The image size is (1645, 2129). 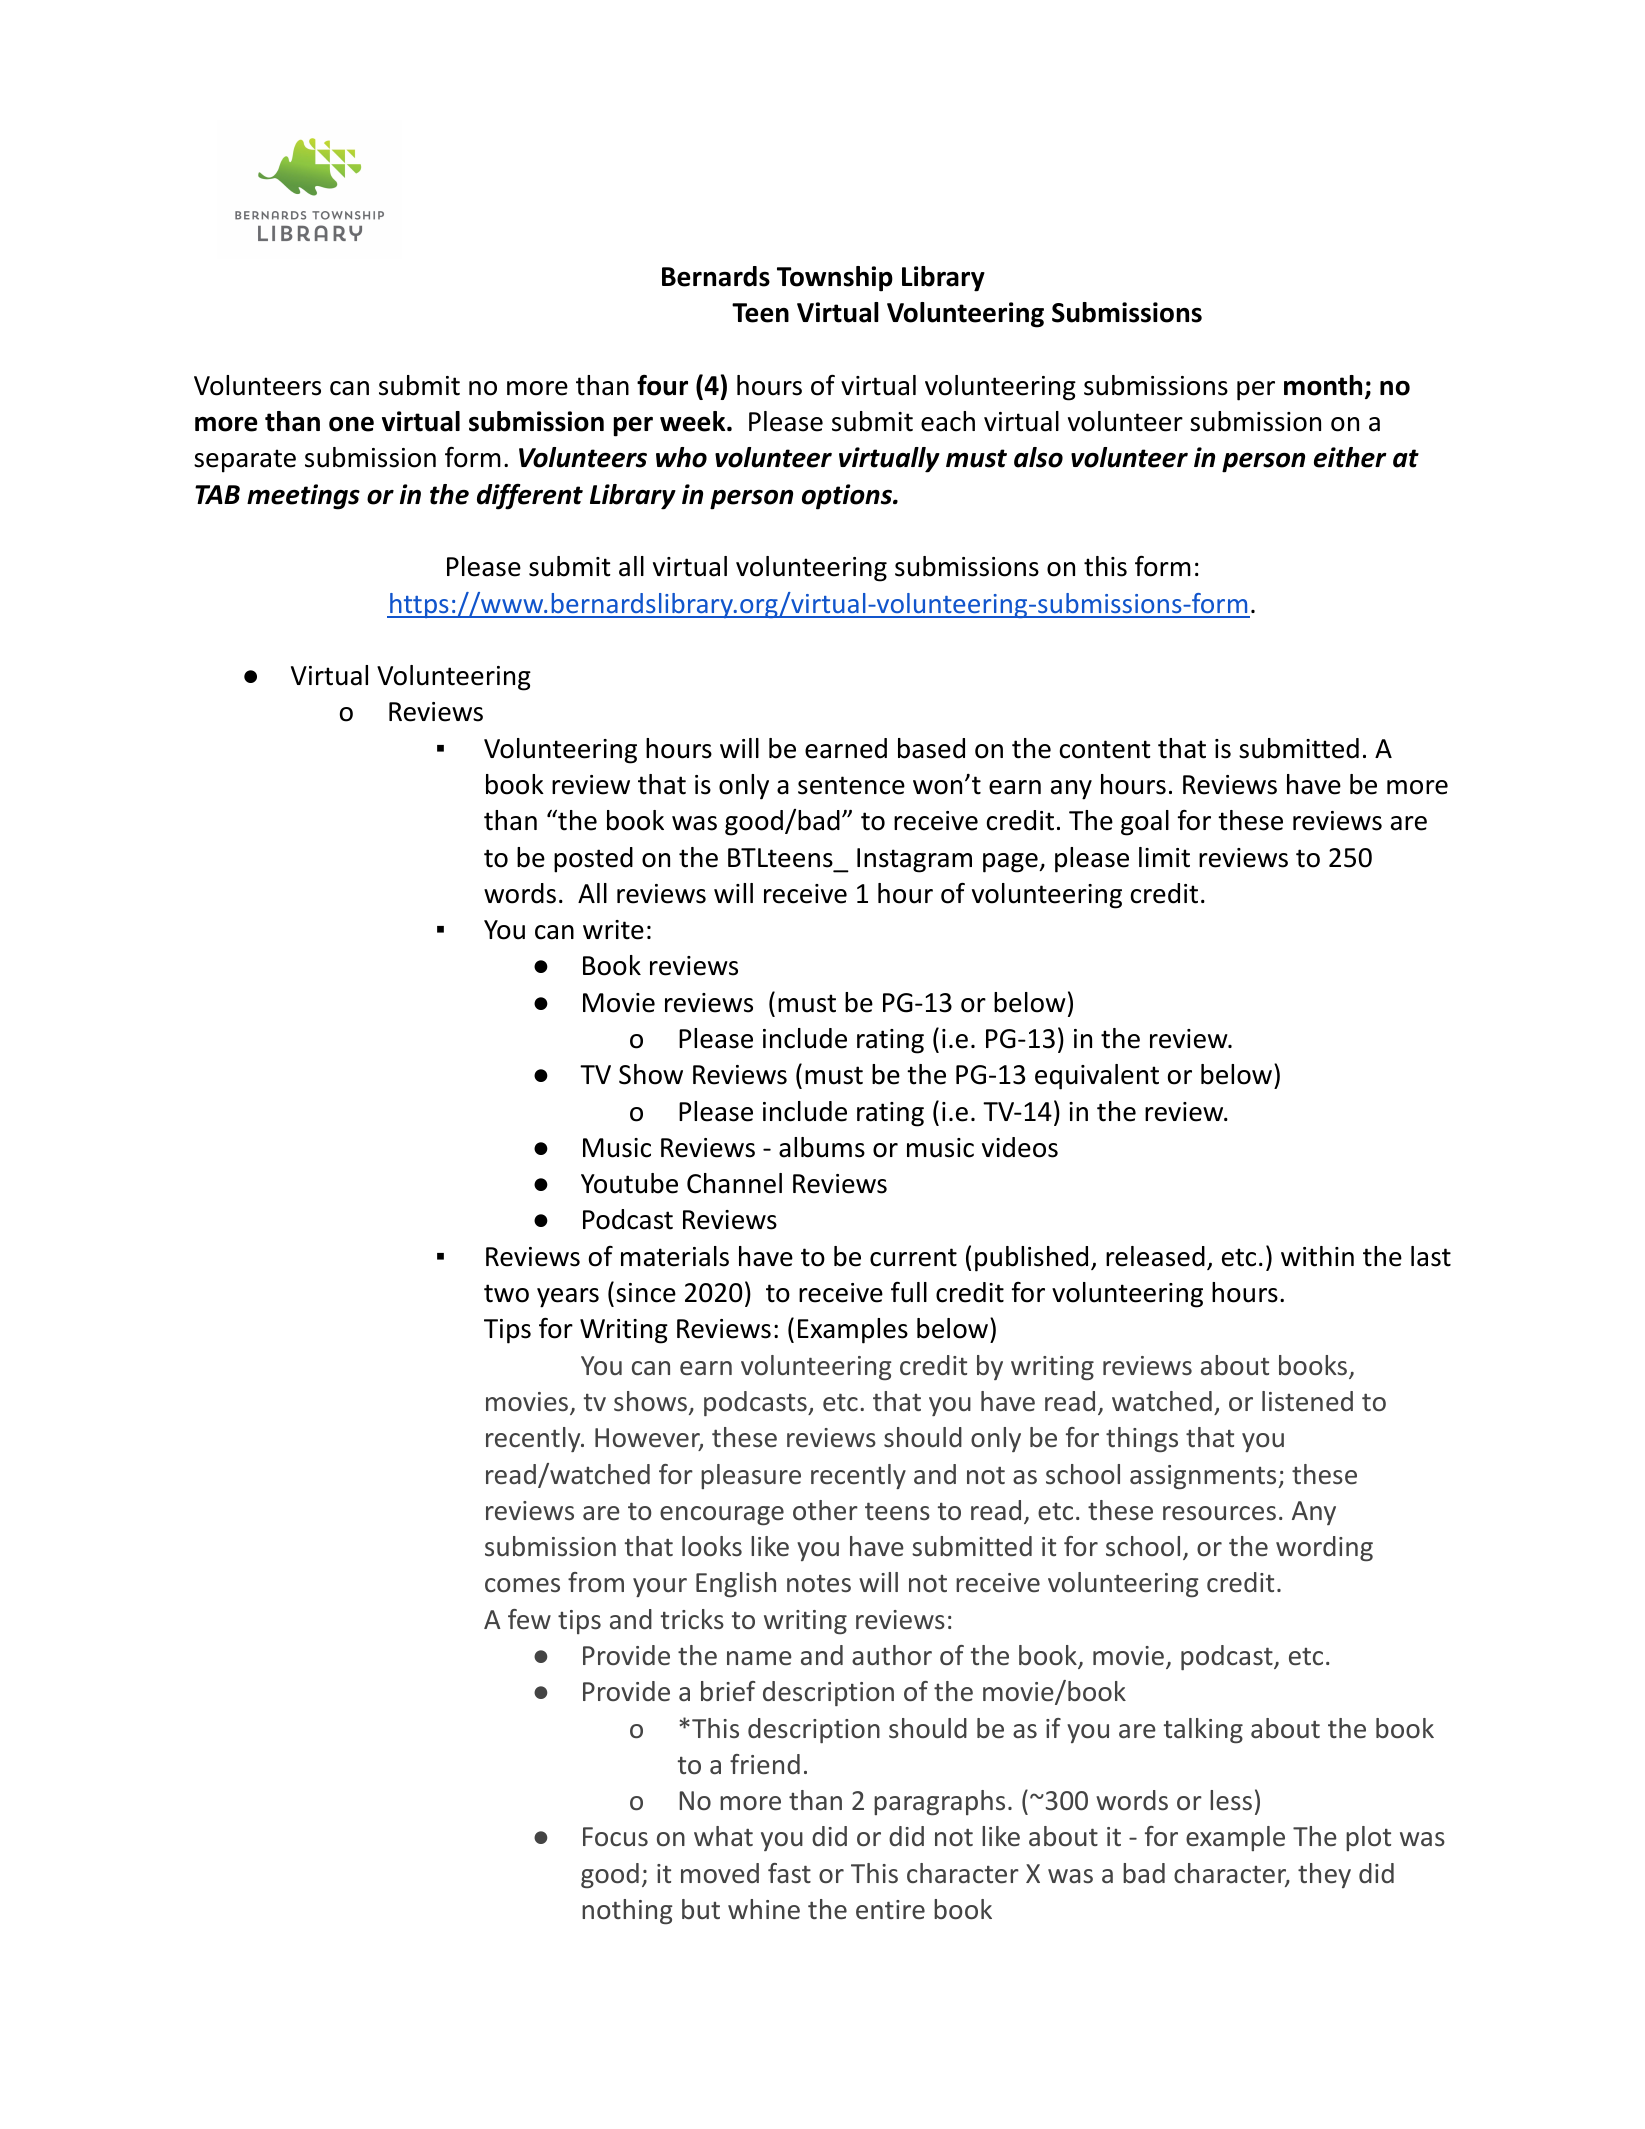 What do you see at coordinates (1324, 1875) in the document?
I see `they` at bounding box center [1324, 1875].
